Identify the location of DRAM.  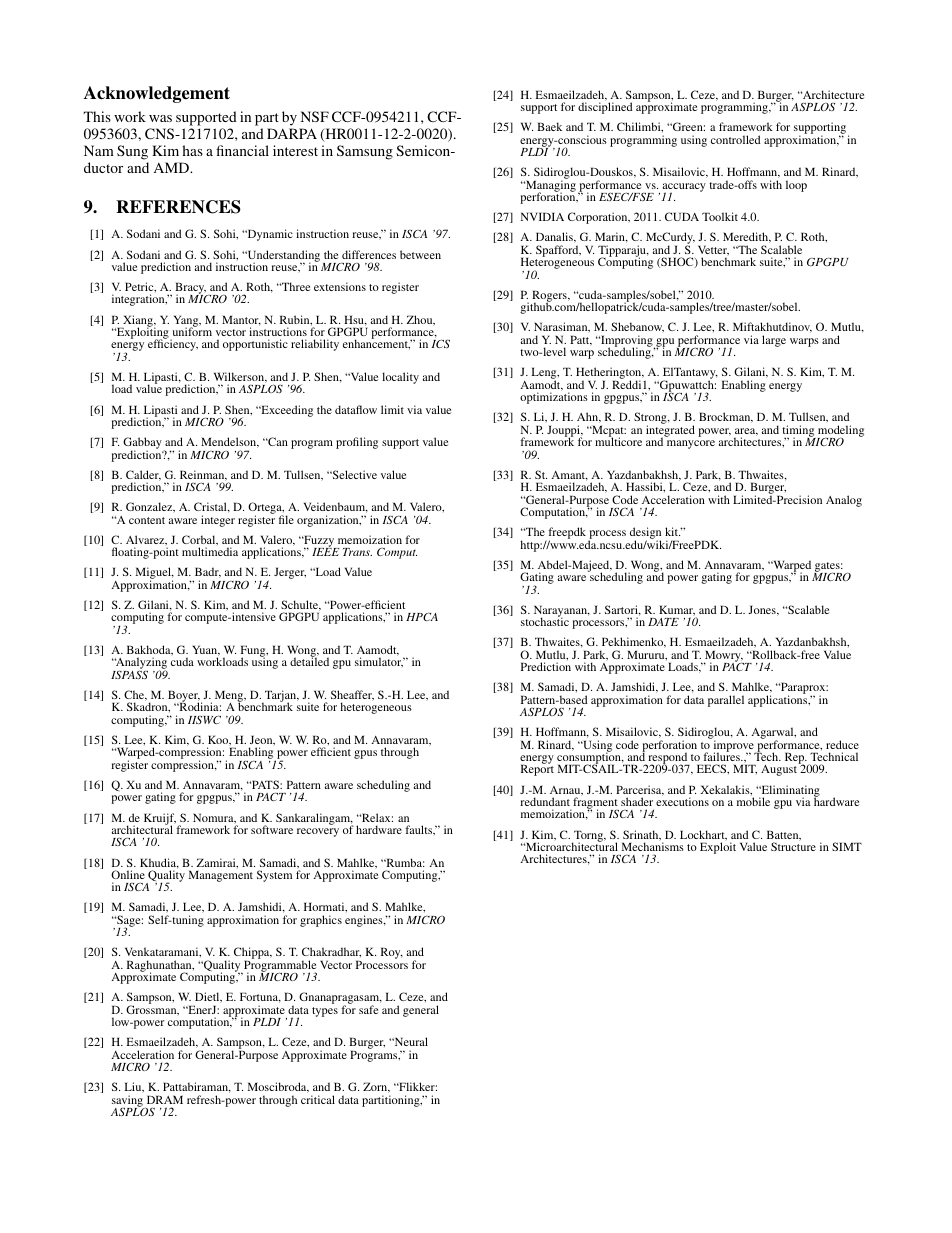
(165, 1099).
